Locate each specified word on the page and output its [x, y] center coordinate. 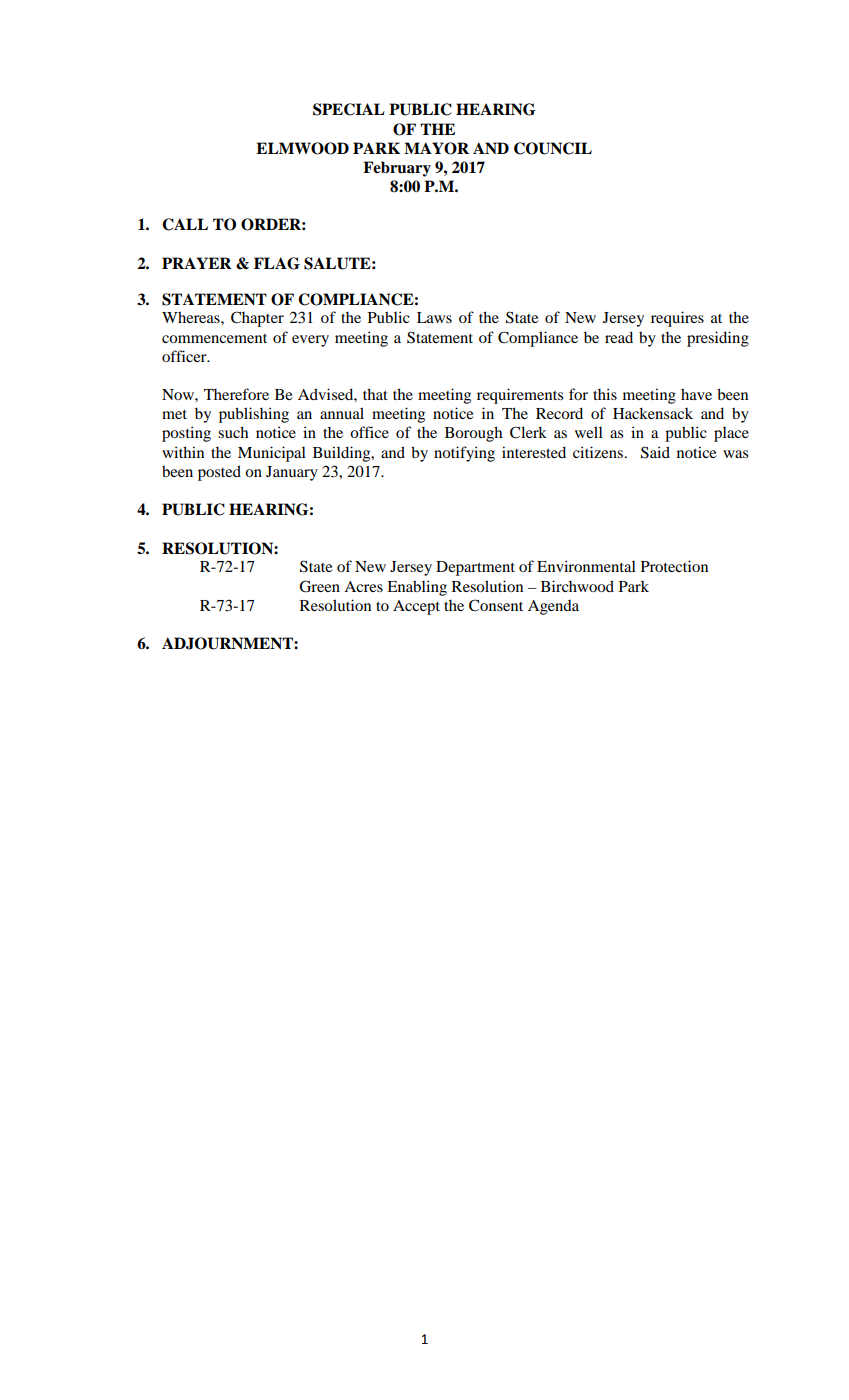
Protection [674, 566]
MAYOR [436, 148]
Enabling [417, 588]
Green [319, 586]
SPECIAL [349, 109]
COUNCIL [553, 148]
